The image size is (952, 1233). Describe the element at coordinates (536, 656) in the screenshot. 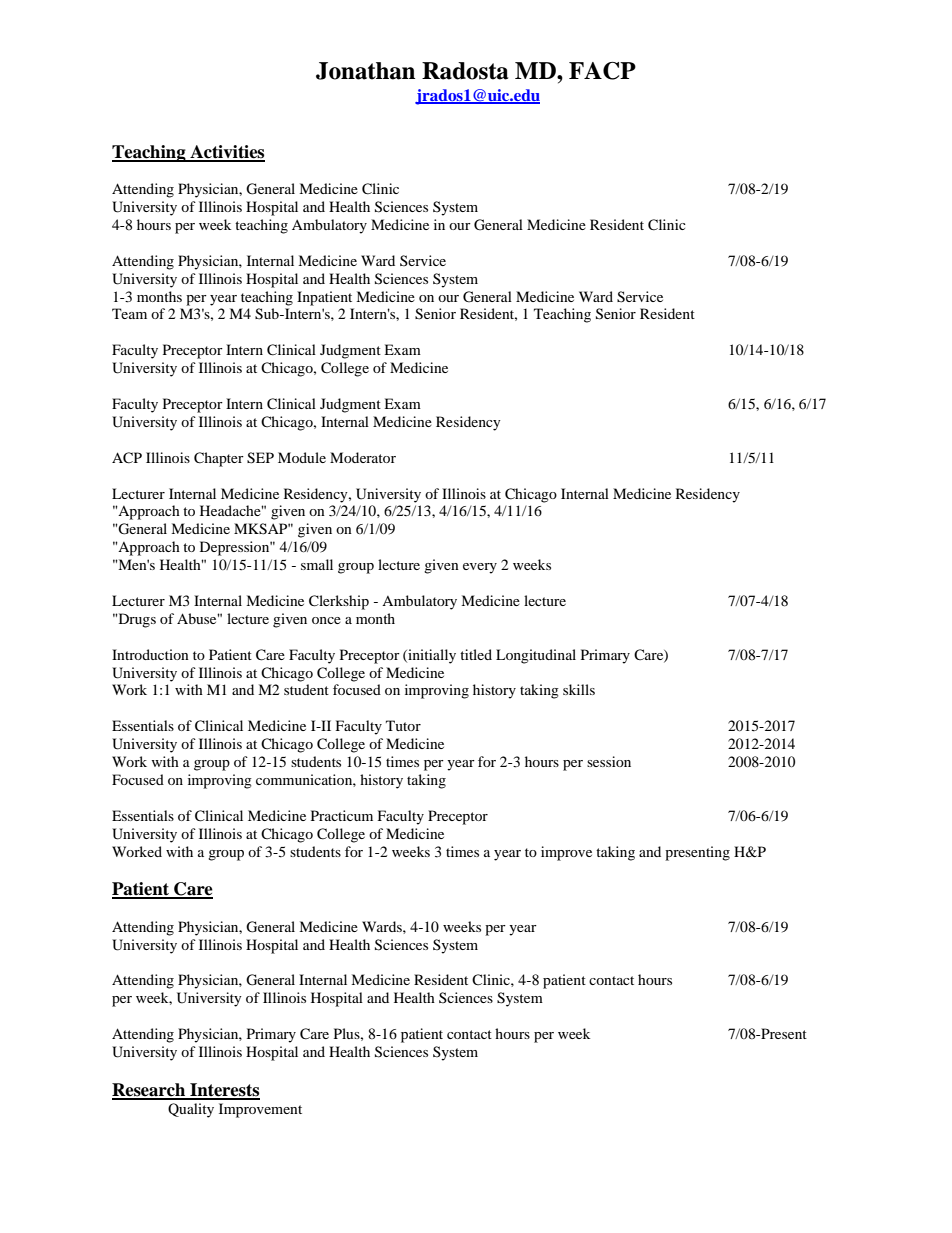

I see `Longitudinal` at that location.
